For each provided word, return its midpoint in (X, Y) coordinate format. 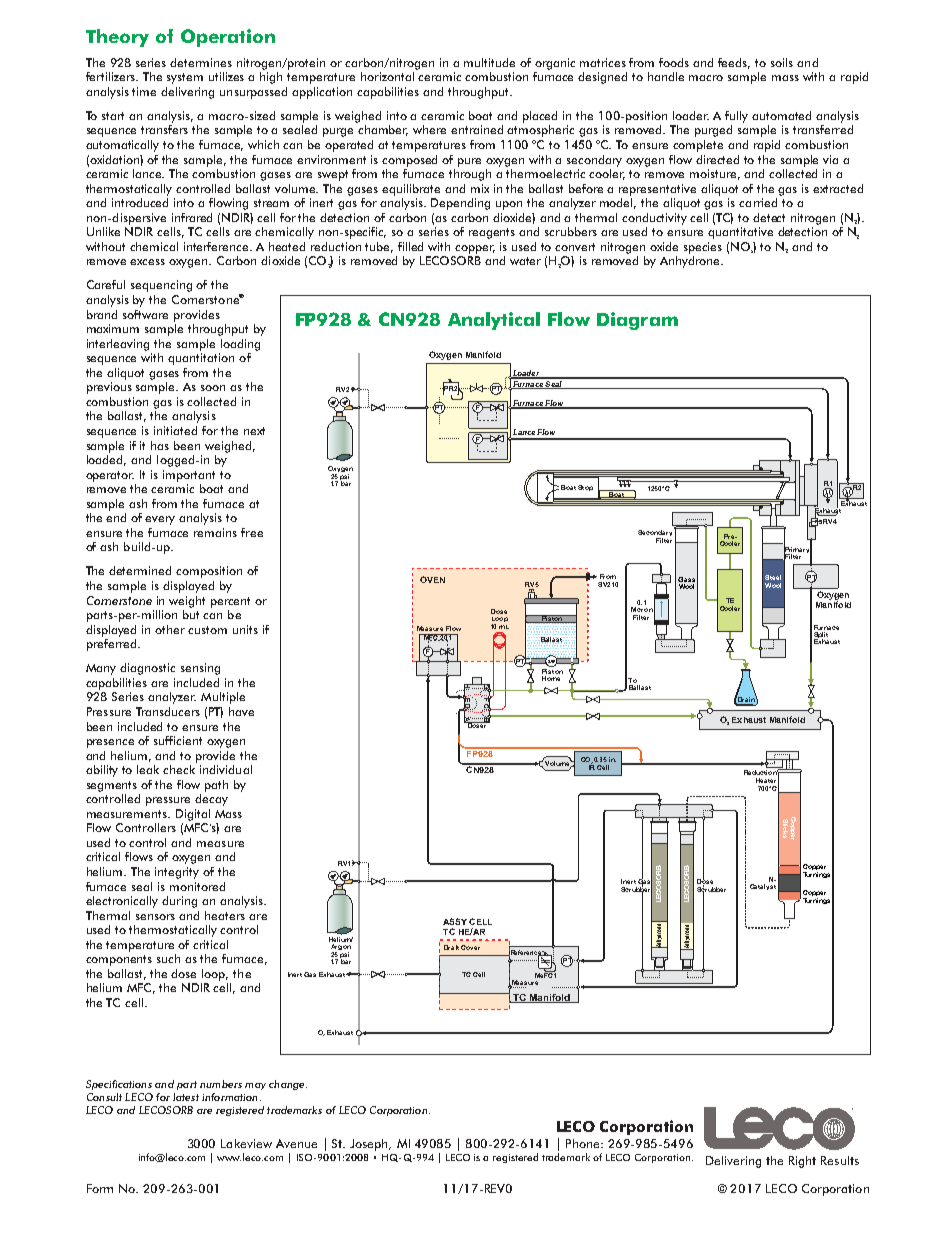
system (185, 78)
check (179, 769)
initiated (175, 430)
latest (186, 1097)
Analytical (494, 321)
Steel (773, 577)
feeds (734, 63)
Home (551, 678)
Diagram (637, 321)
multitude (489, 62)
